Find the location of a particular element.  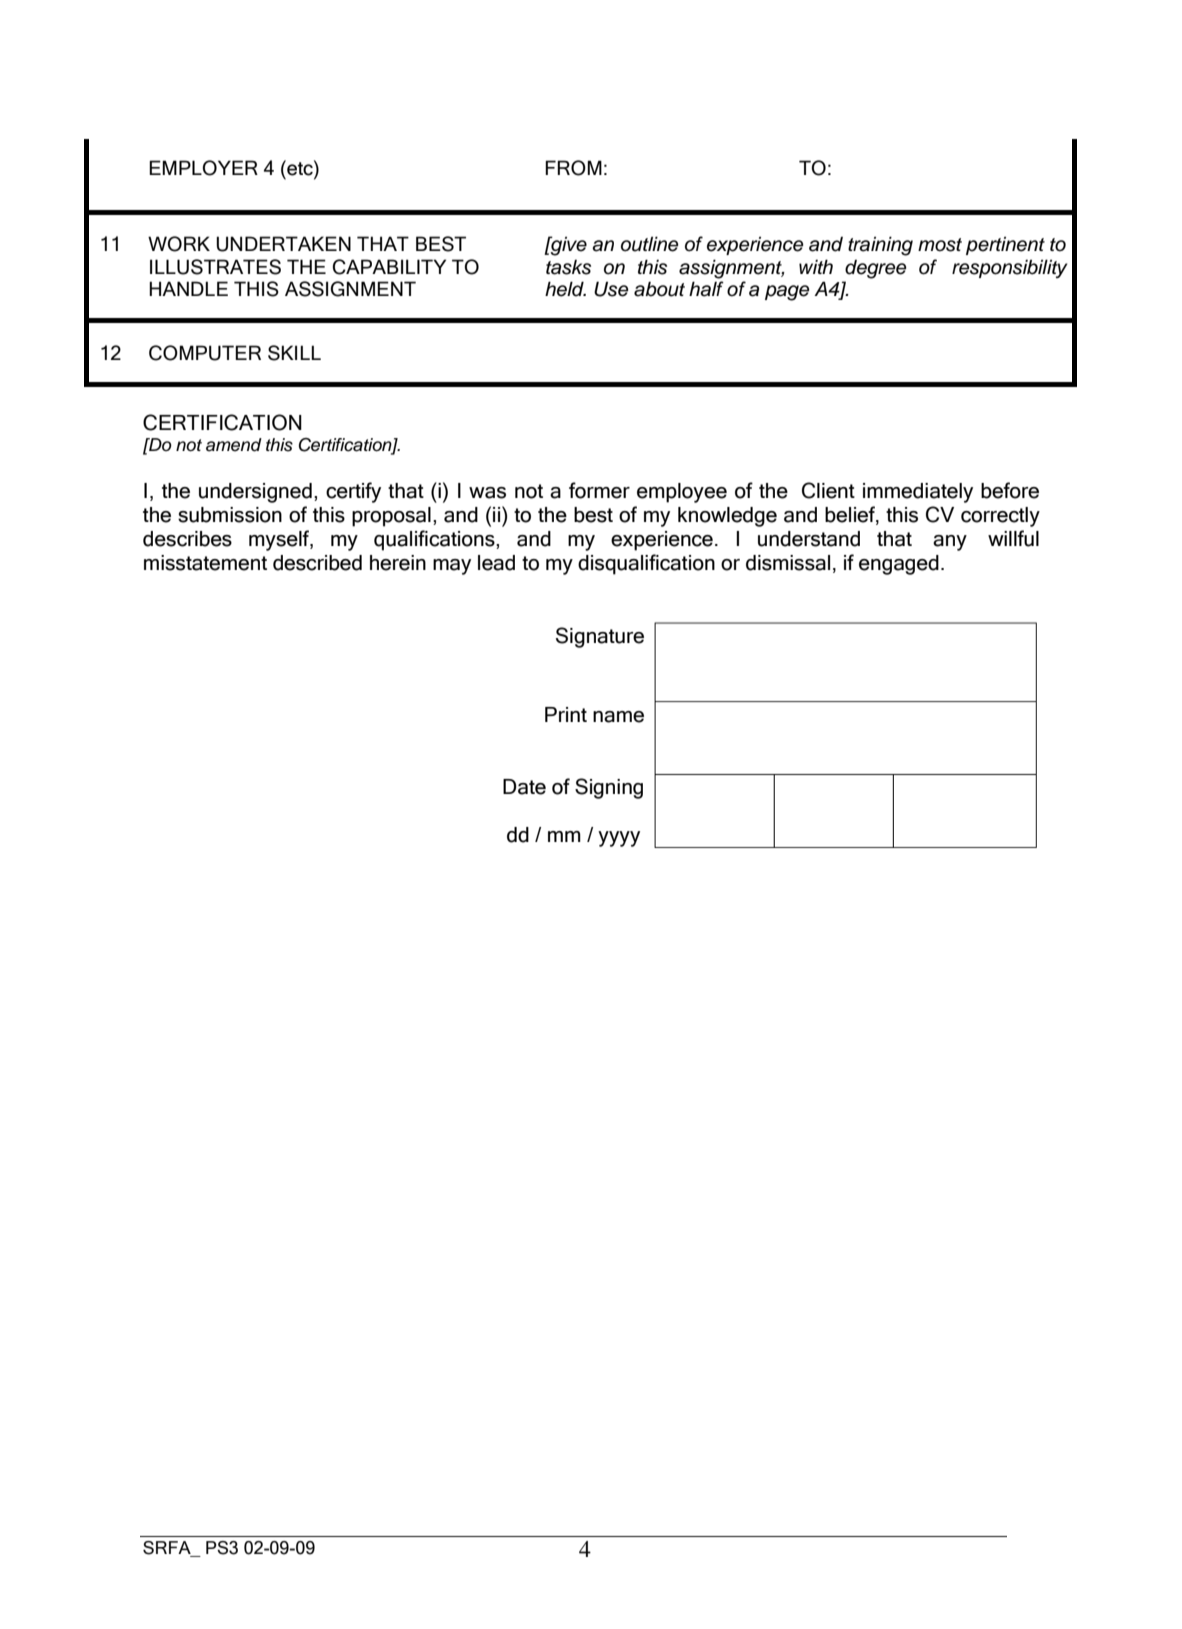

SKILL is located at coordinates (294, 353).
